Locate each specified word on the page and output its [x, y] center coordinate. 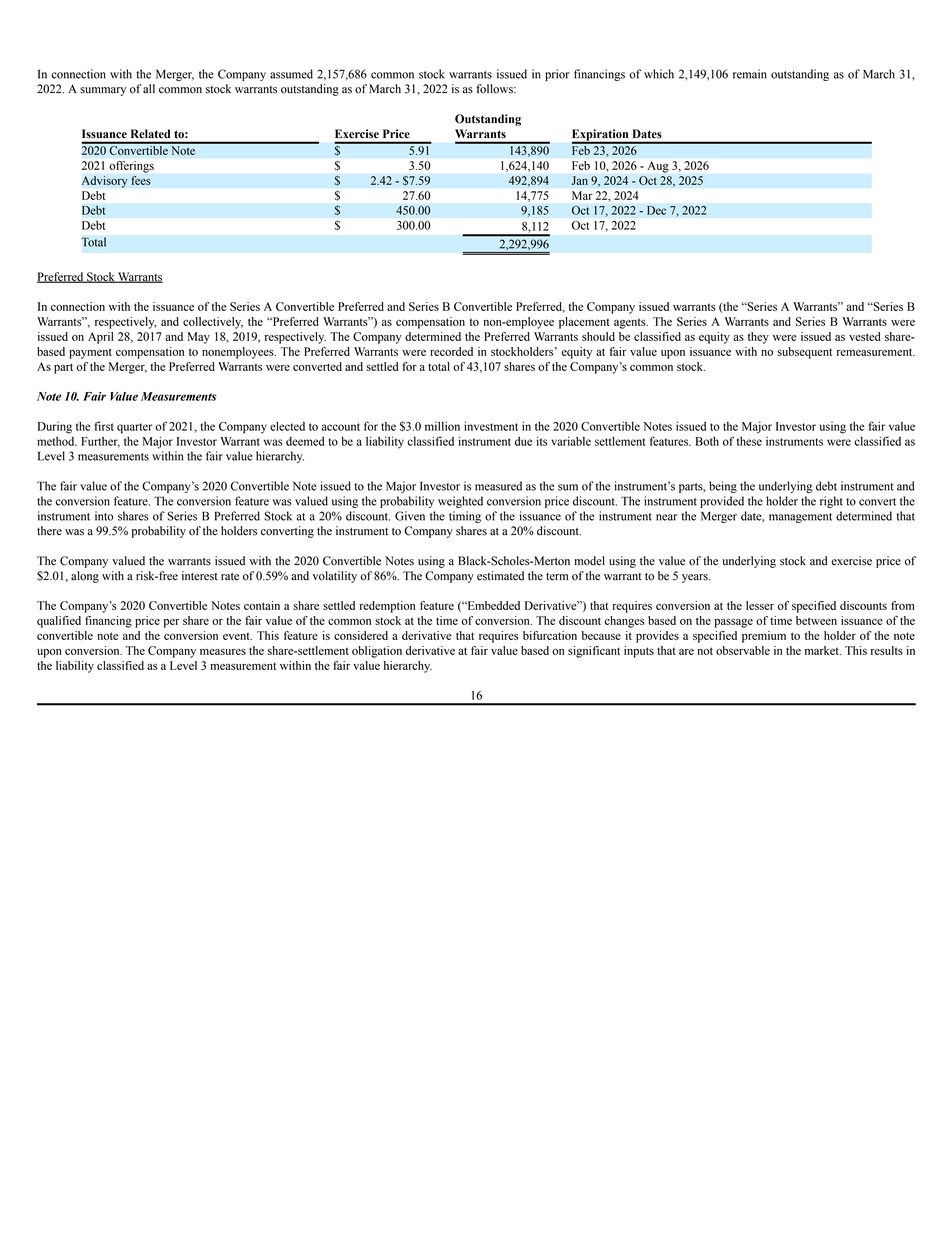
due [523, 441]
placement [584, 323]
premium [764, 637]
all [149, 88]
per [172, 623]
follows [495, 89]
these [749, 441]
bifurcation [550, 635]
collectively [213, 323]
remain [750, 74]
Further [100, 442]
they [758, 338]
